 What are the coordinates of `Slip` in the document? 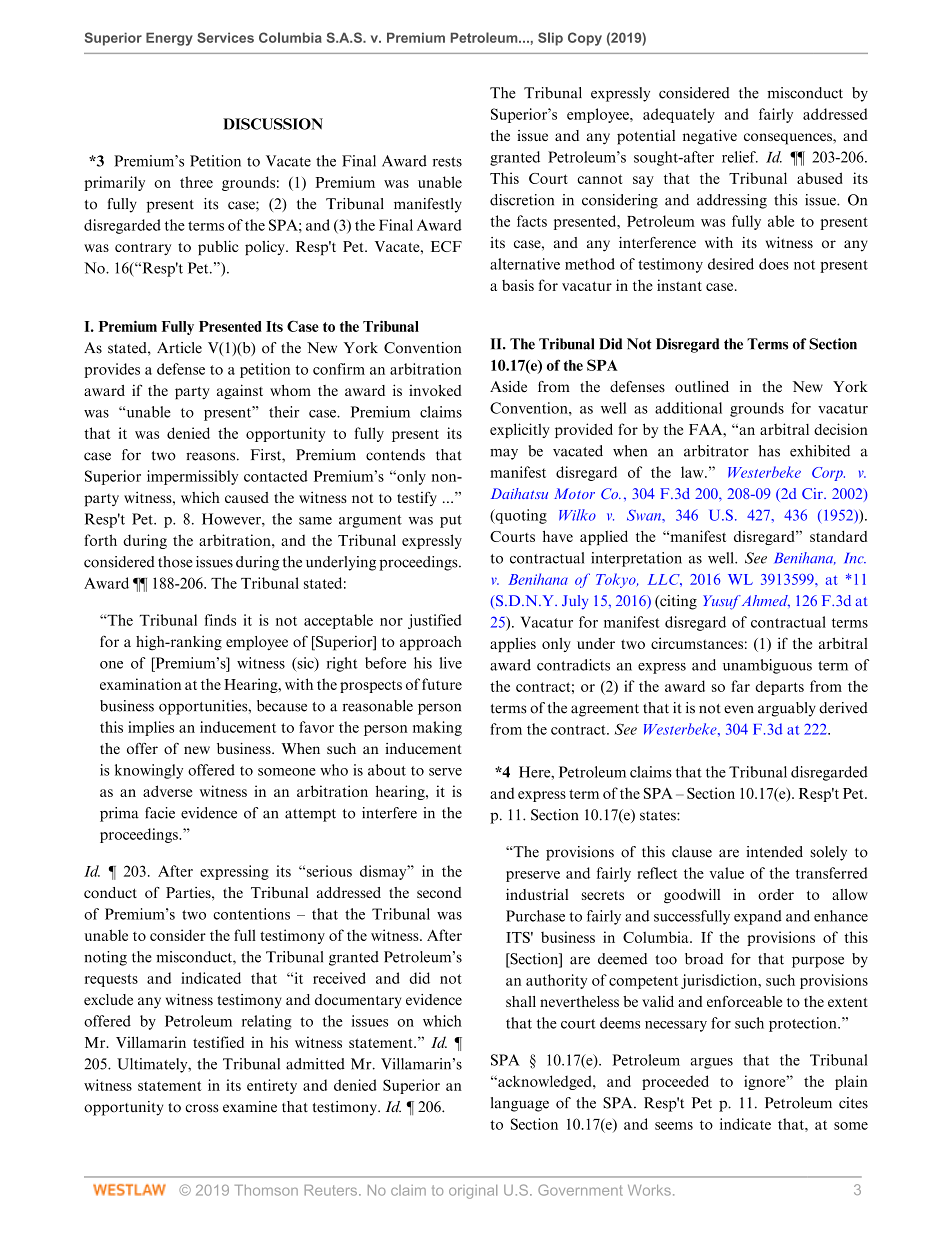 It's located at (550, 39).
